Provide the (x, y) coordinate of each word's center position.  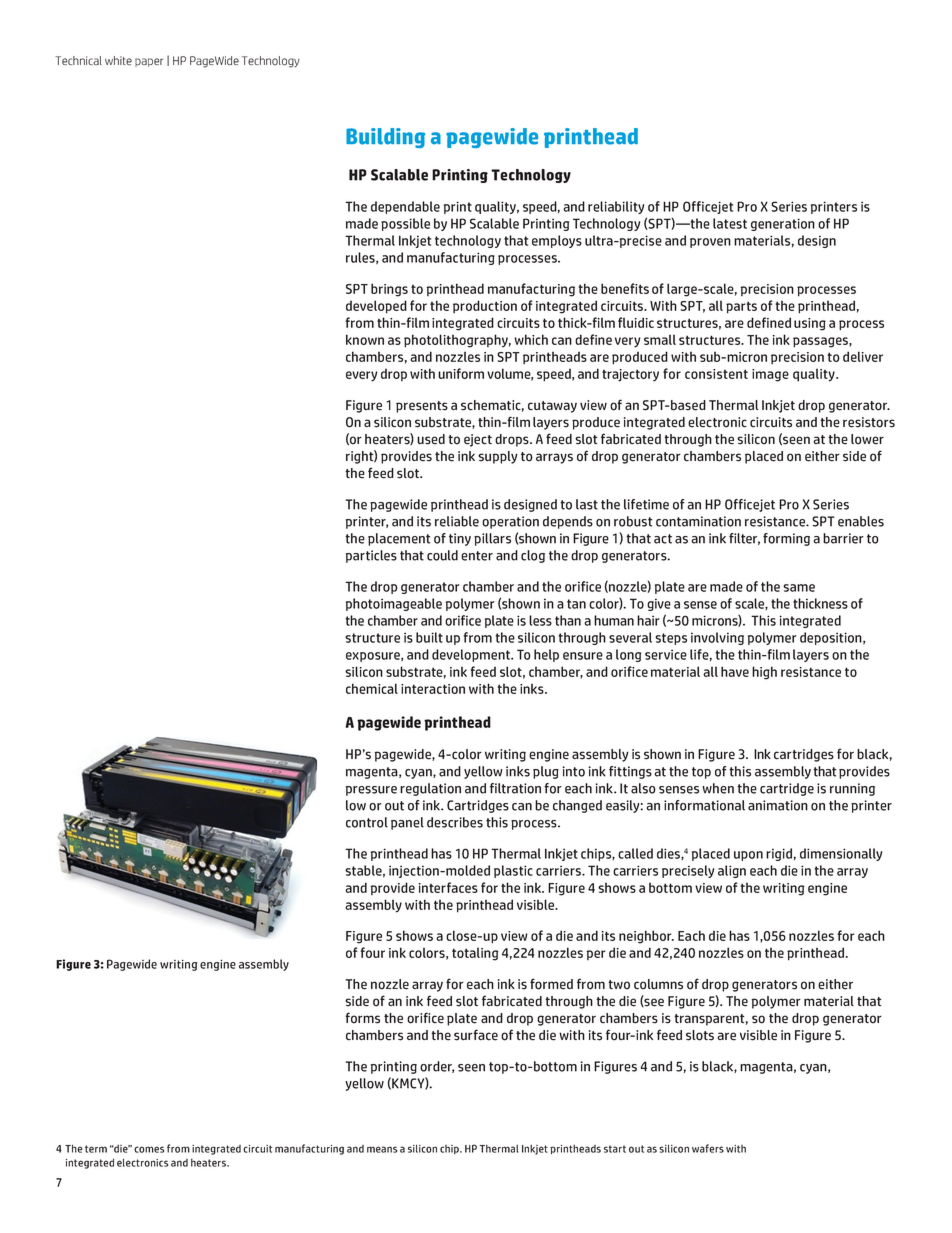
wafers (708, 1148)
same (799, 588)
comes (149, 1149)
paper (149, 62)
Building (385, 138)
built (429, 637)
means (382, 1149)
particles (371, 556)
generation (783, 224)
